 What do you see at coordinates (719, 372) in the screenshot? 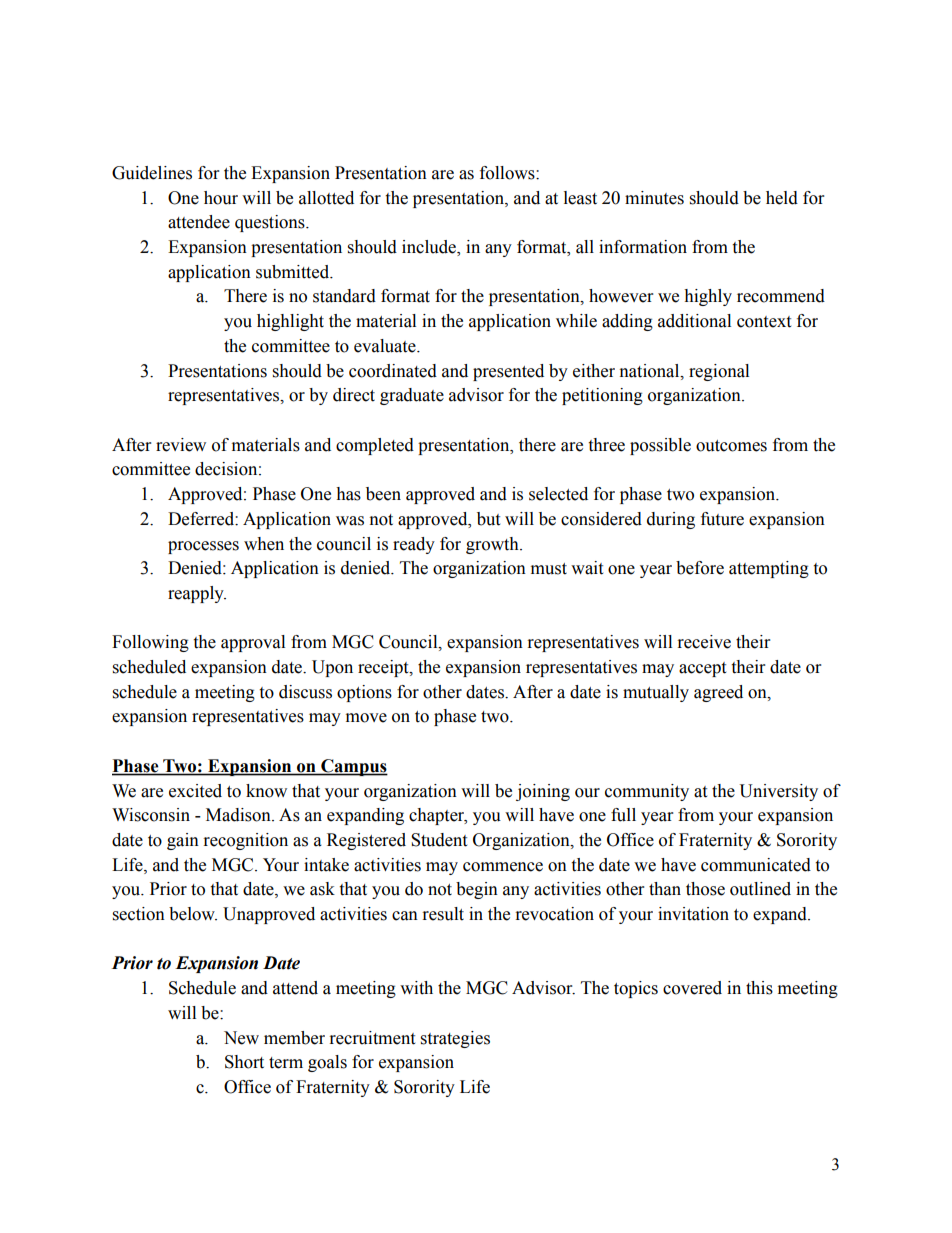
I see `regional` at bounding box center [719, 372].
